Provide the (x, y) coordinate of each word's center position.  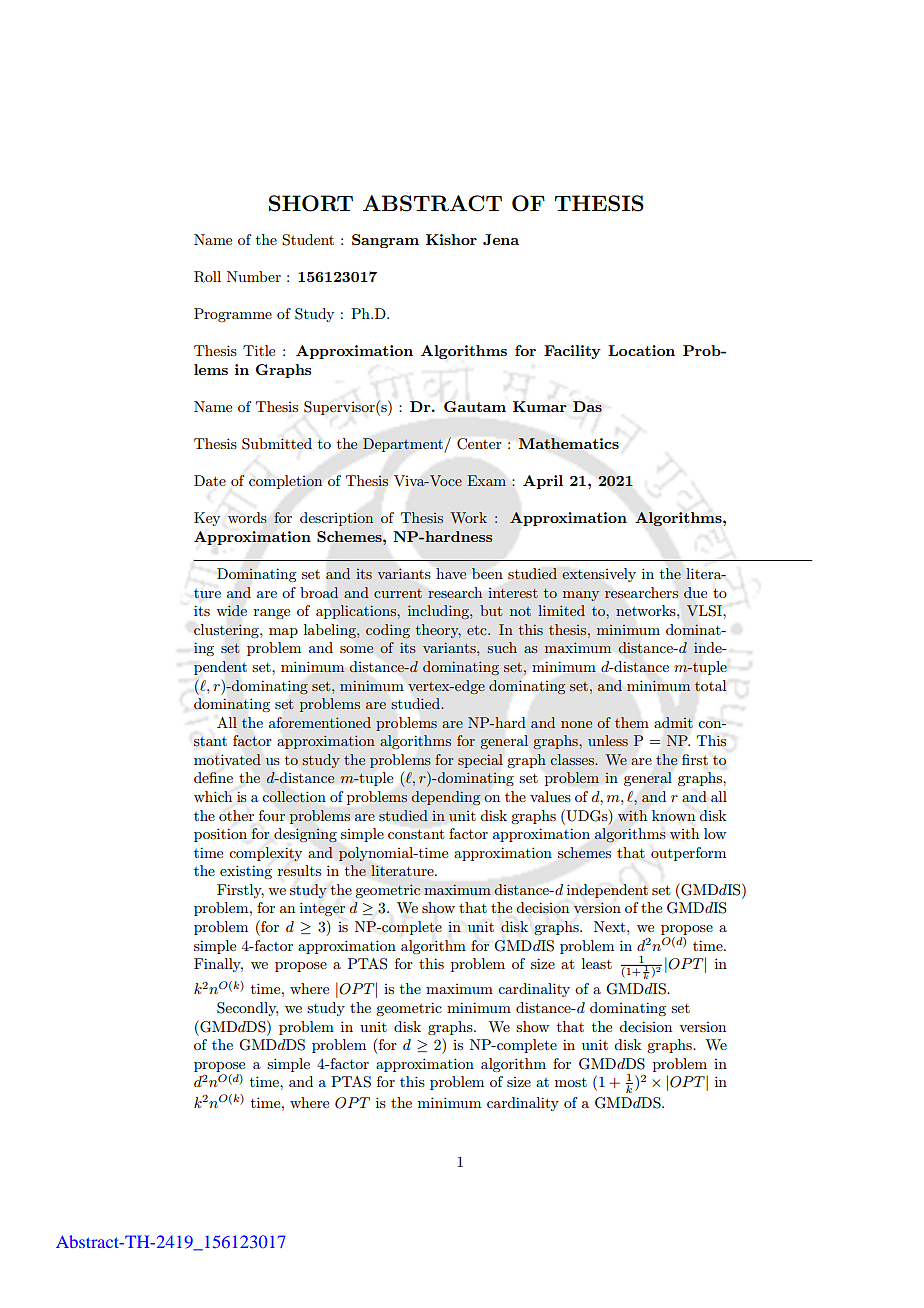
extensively (599, 575)
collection (294, 796)
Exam (486, 480)
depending (445, 798)
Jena (501, 239)
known (673, 815)
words (247, 517)
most (571, 1082)
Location (641, 350)
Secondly (247, 1009)
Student (308, 240)
